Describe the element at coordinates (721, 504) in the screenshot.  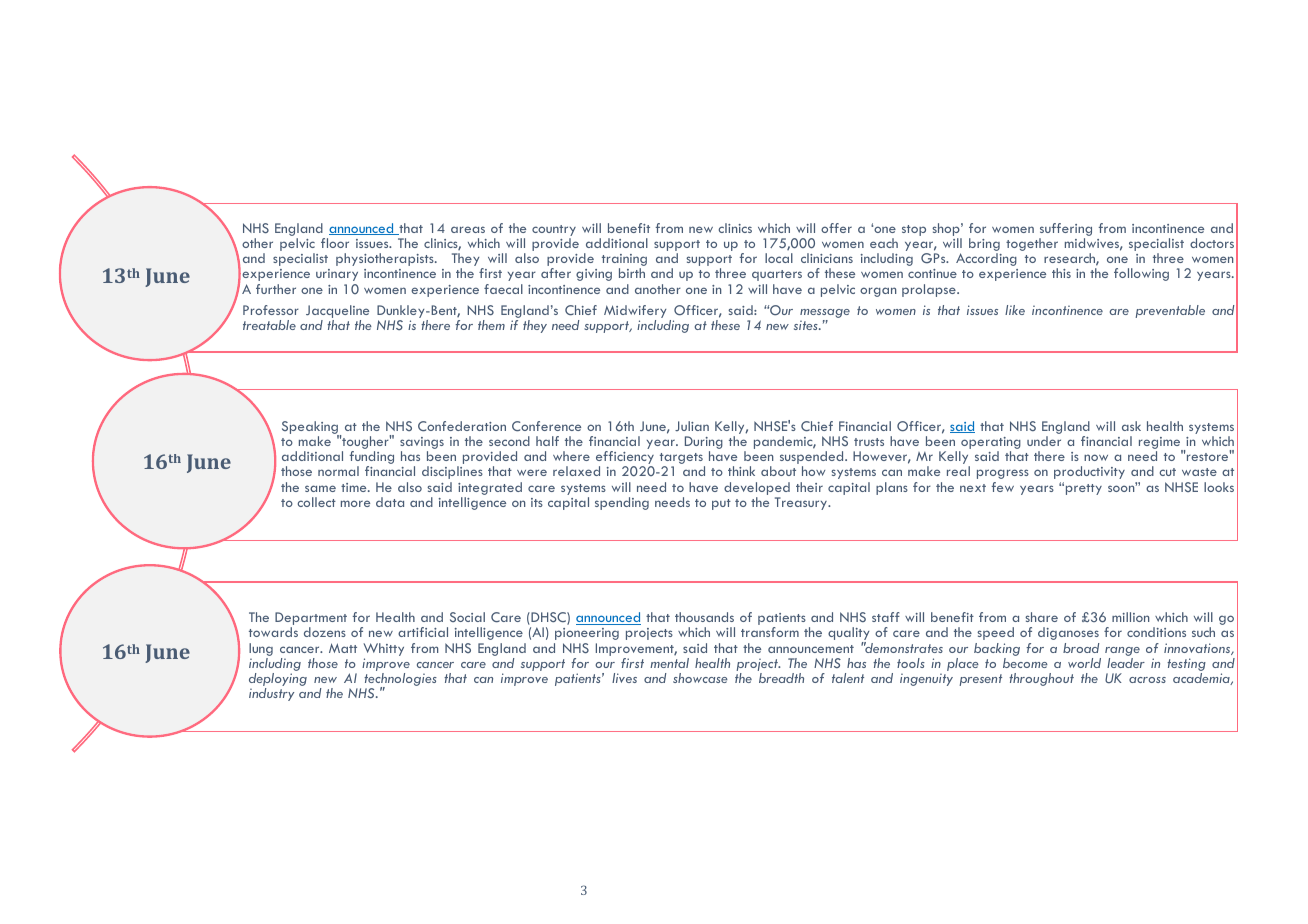
I see `put` at that location.
